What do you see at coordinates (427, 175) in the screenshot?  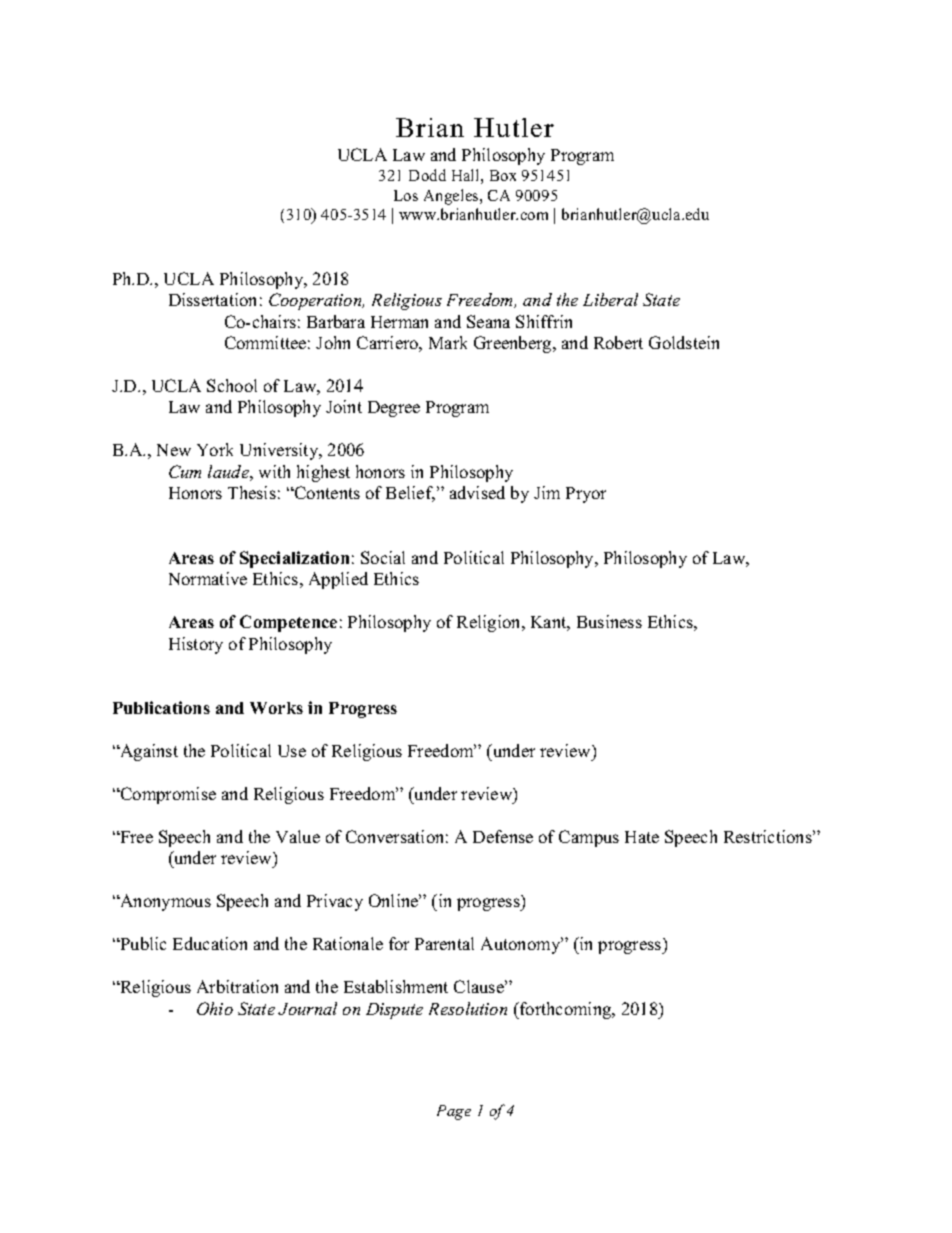 I see `Dodd` at bounding box center [427, 175].
